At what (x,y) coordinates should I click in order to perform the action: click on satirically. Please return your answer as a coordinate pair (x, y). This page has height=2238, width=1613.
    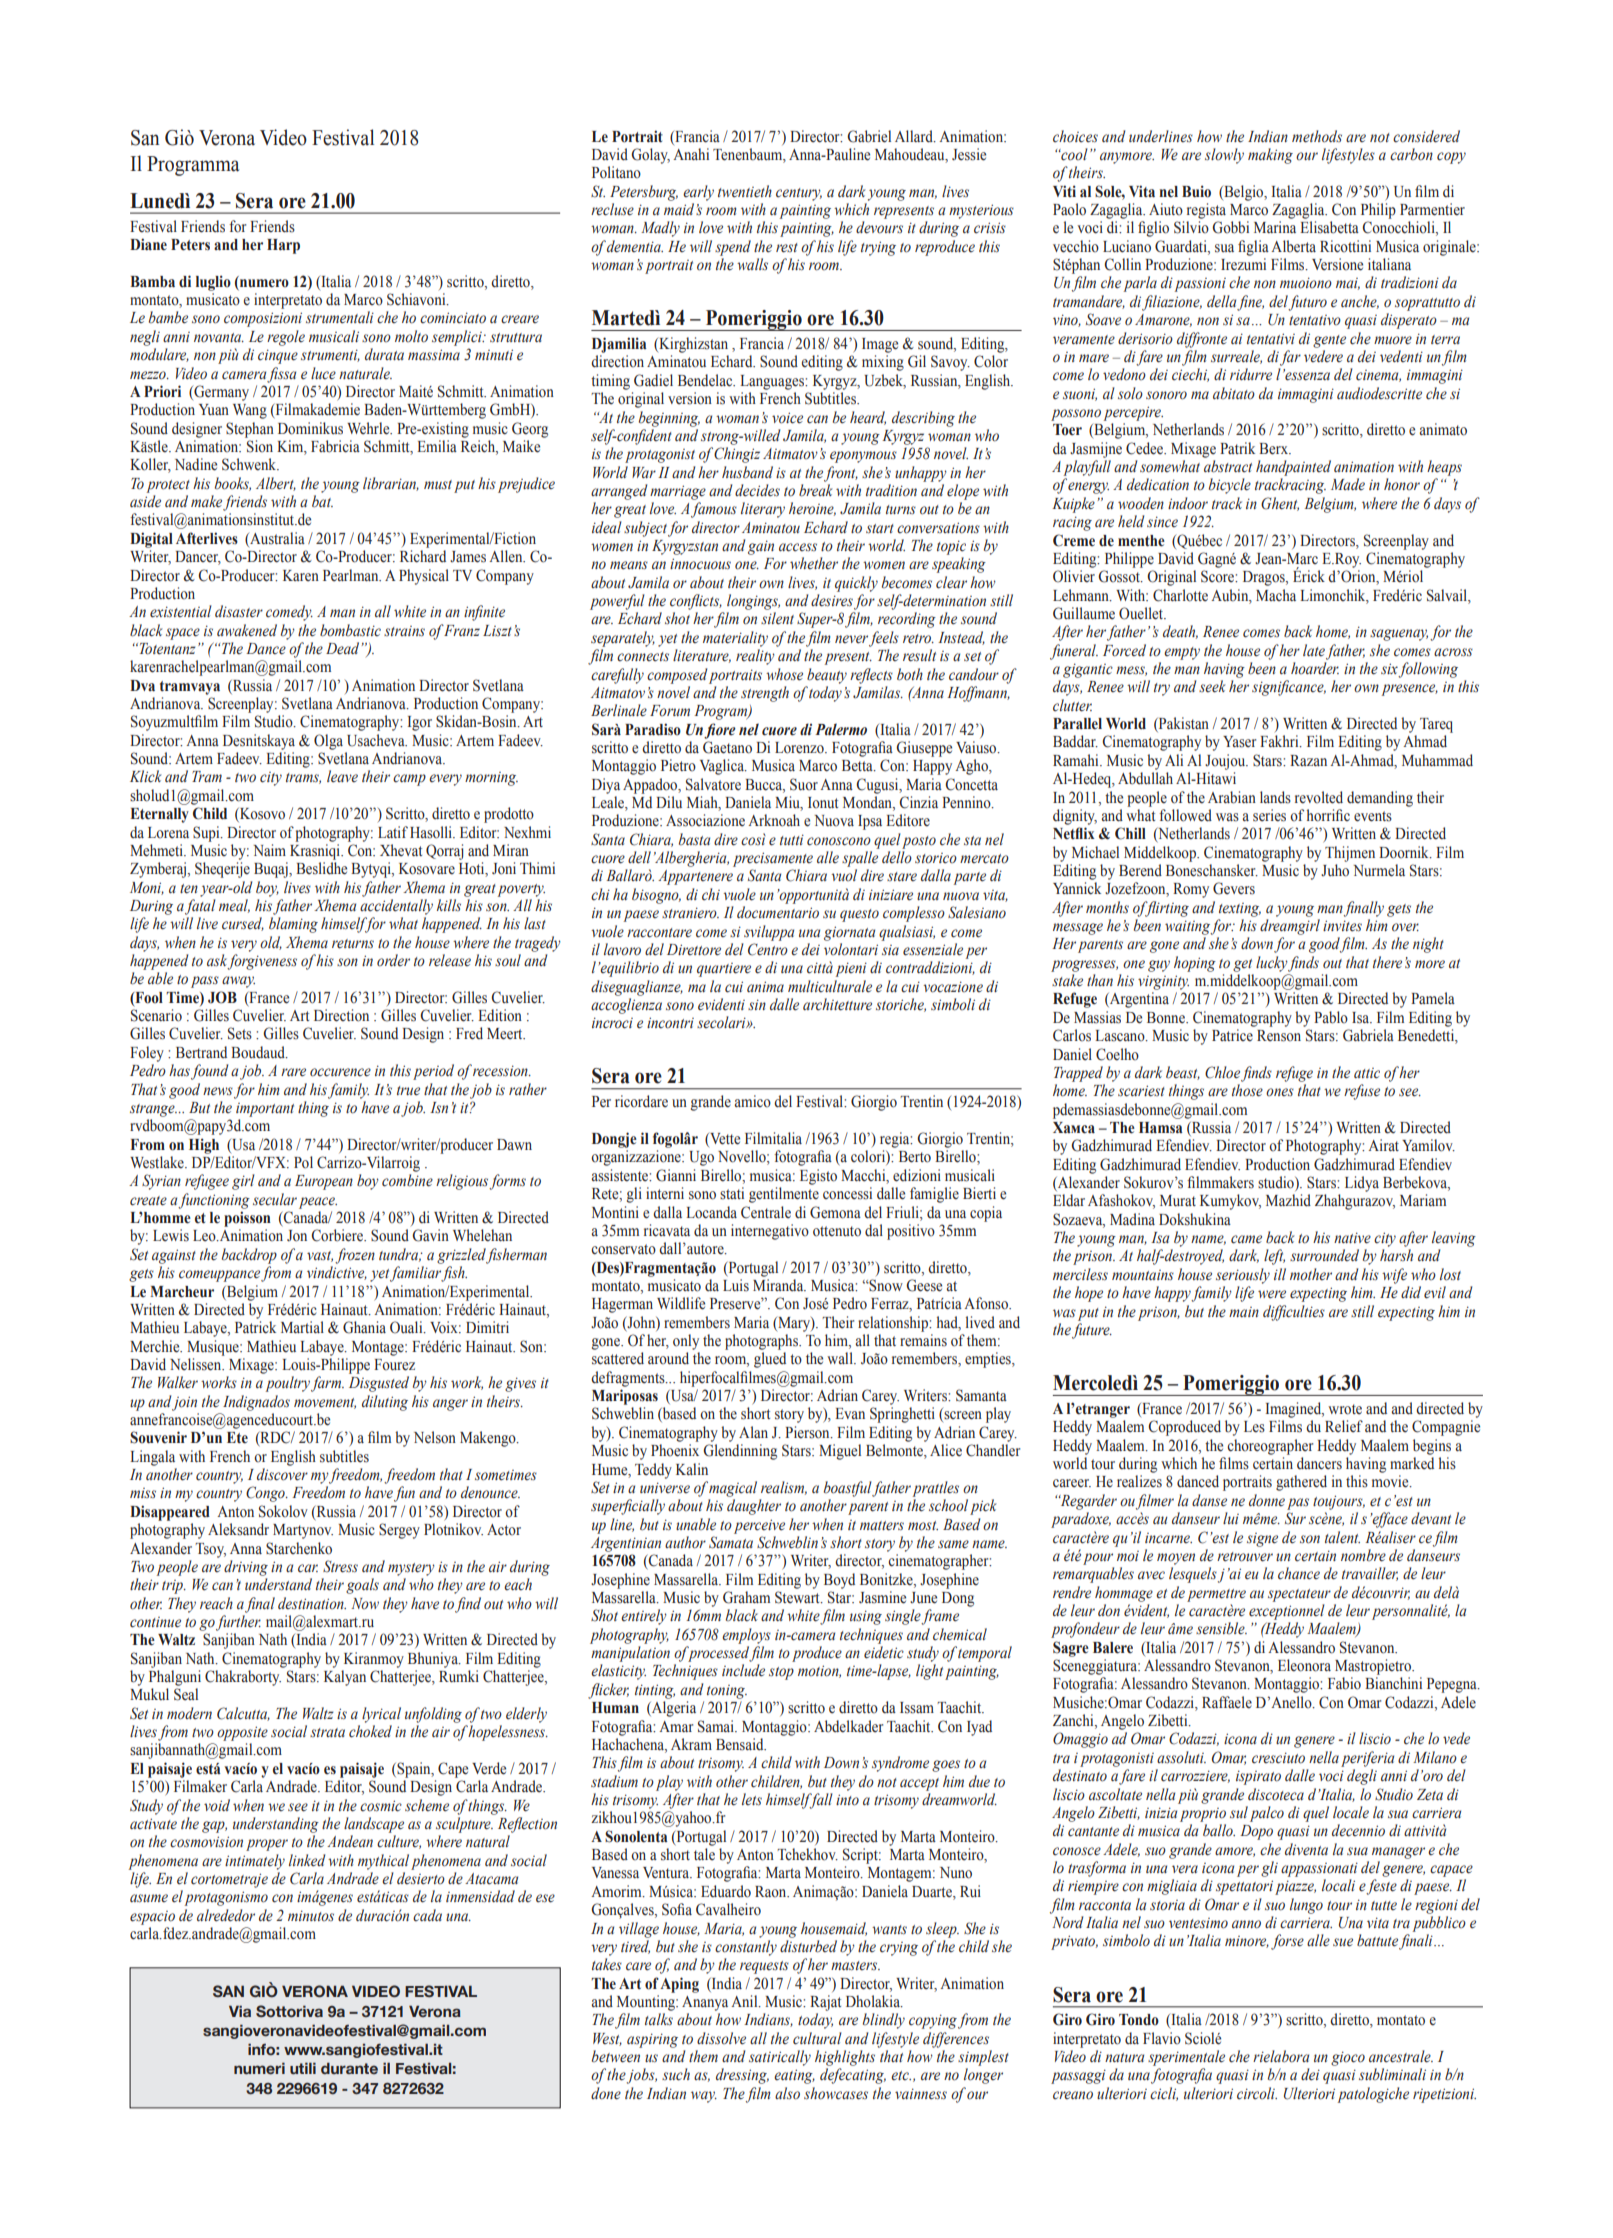
    Looking at the image, I should click on (780, 2058).
